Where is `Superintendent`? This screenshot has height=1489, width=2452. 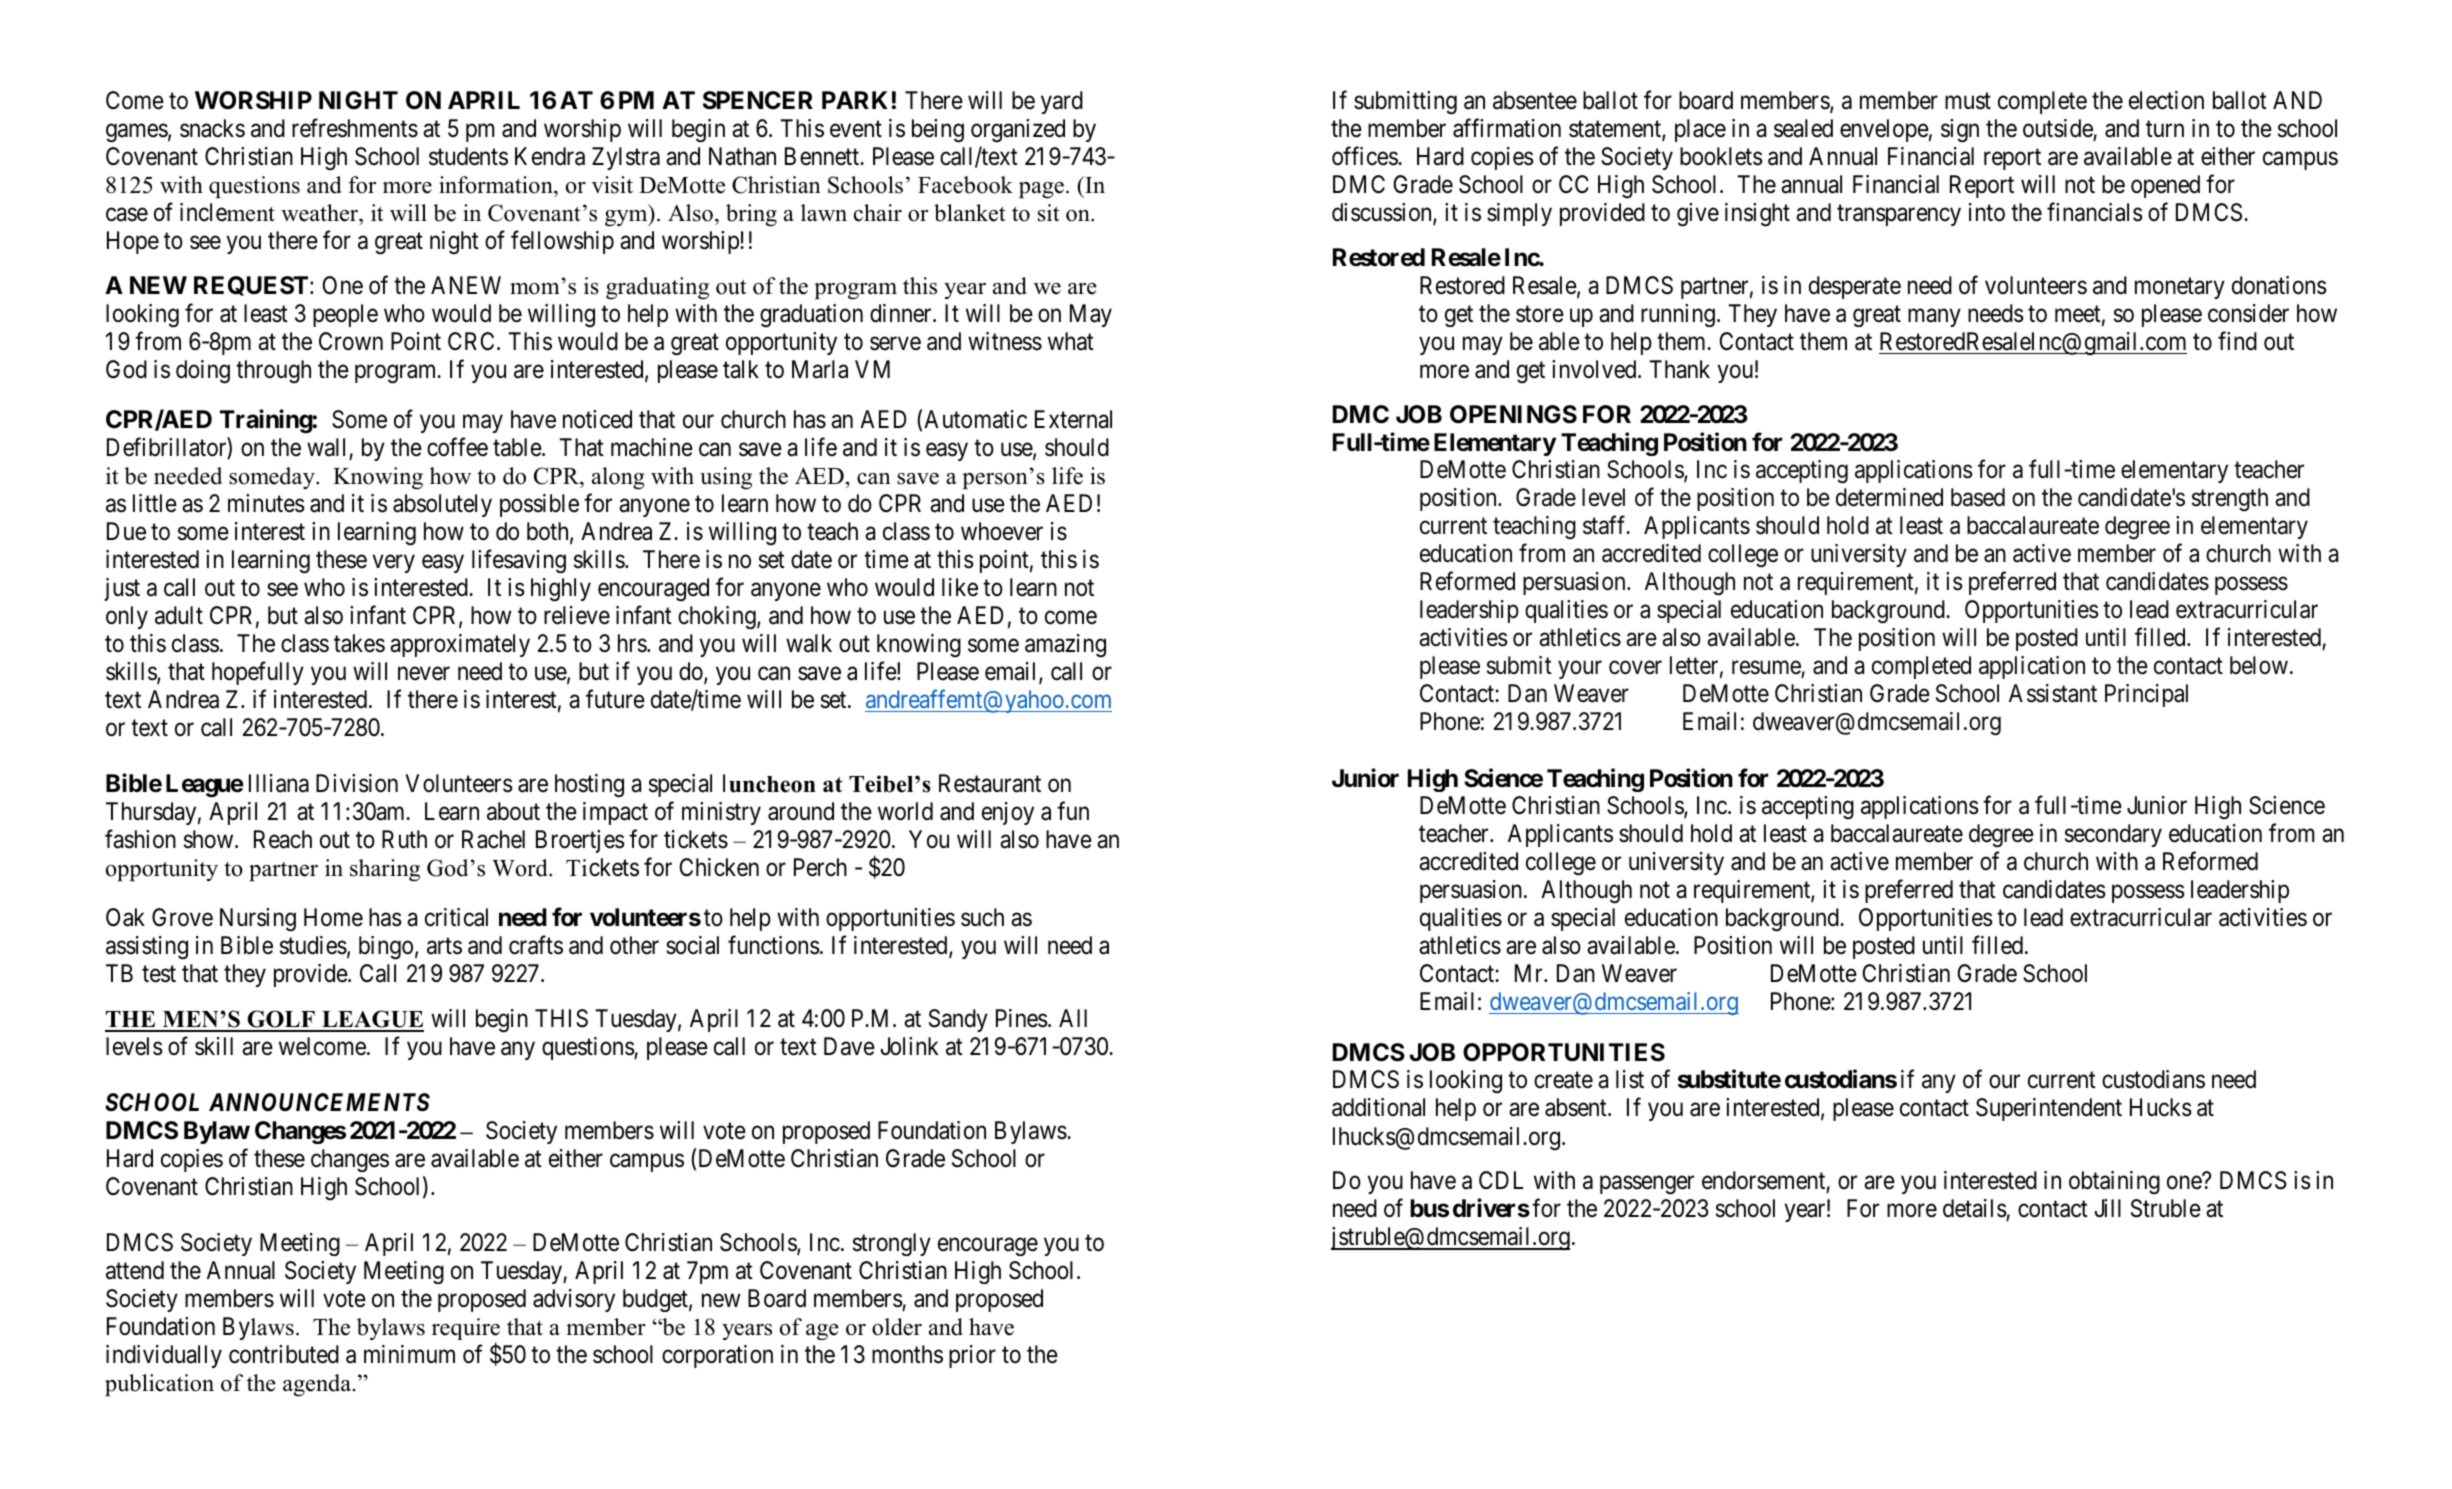 Superintendent is located at coordinates (2049, 1109).
